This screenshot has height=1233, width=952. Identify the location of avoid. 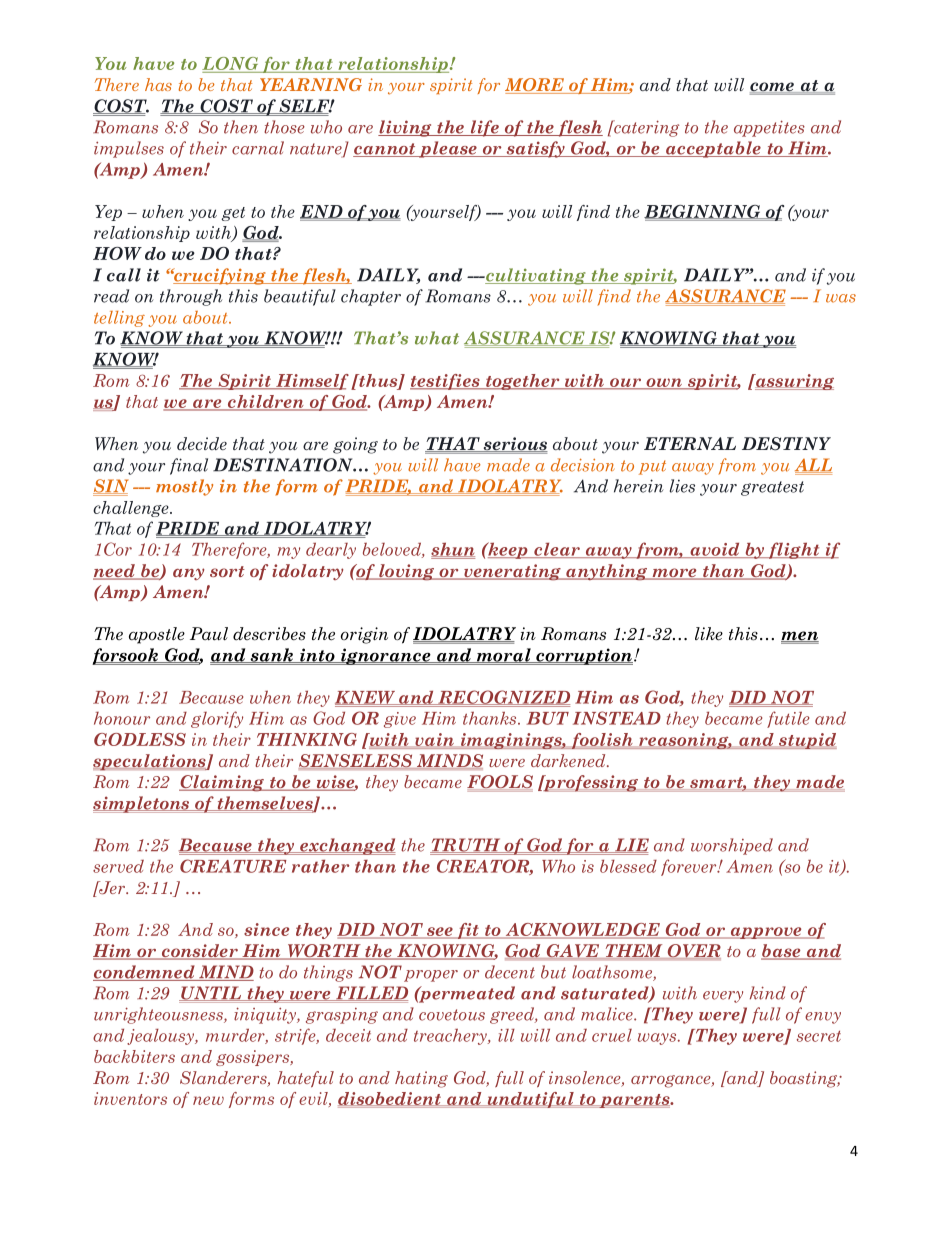
(715, 550).
